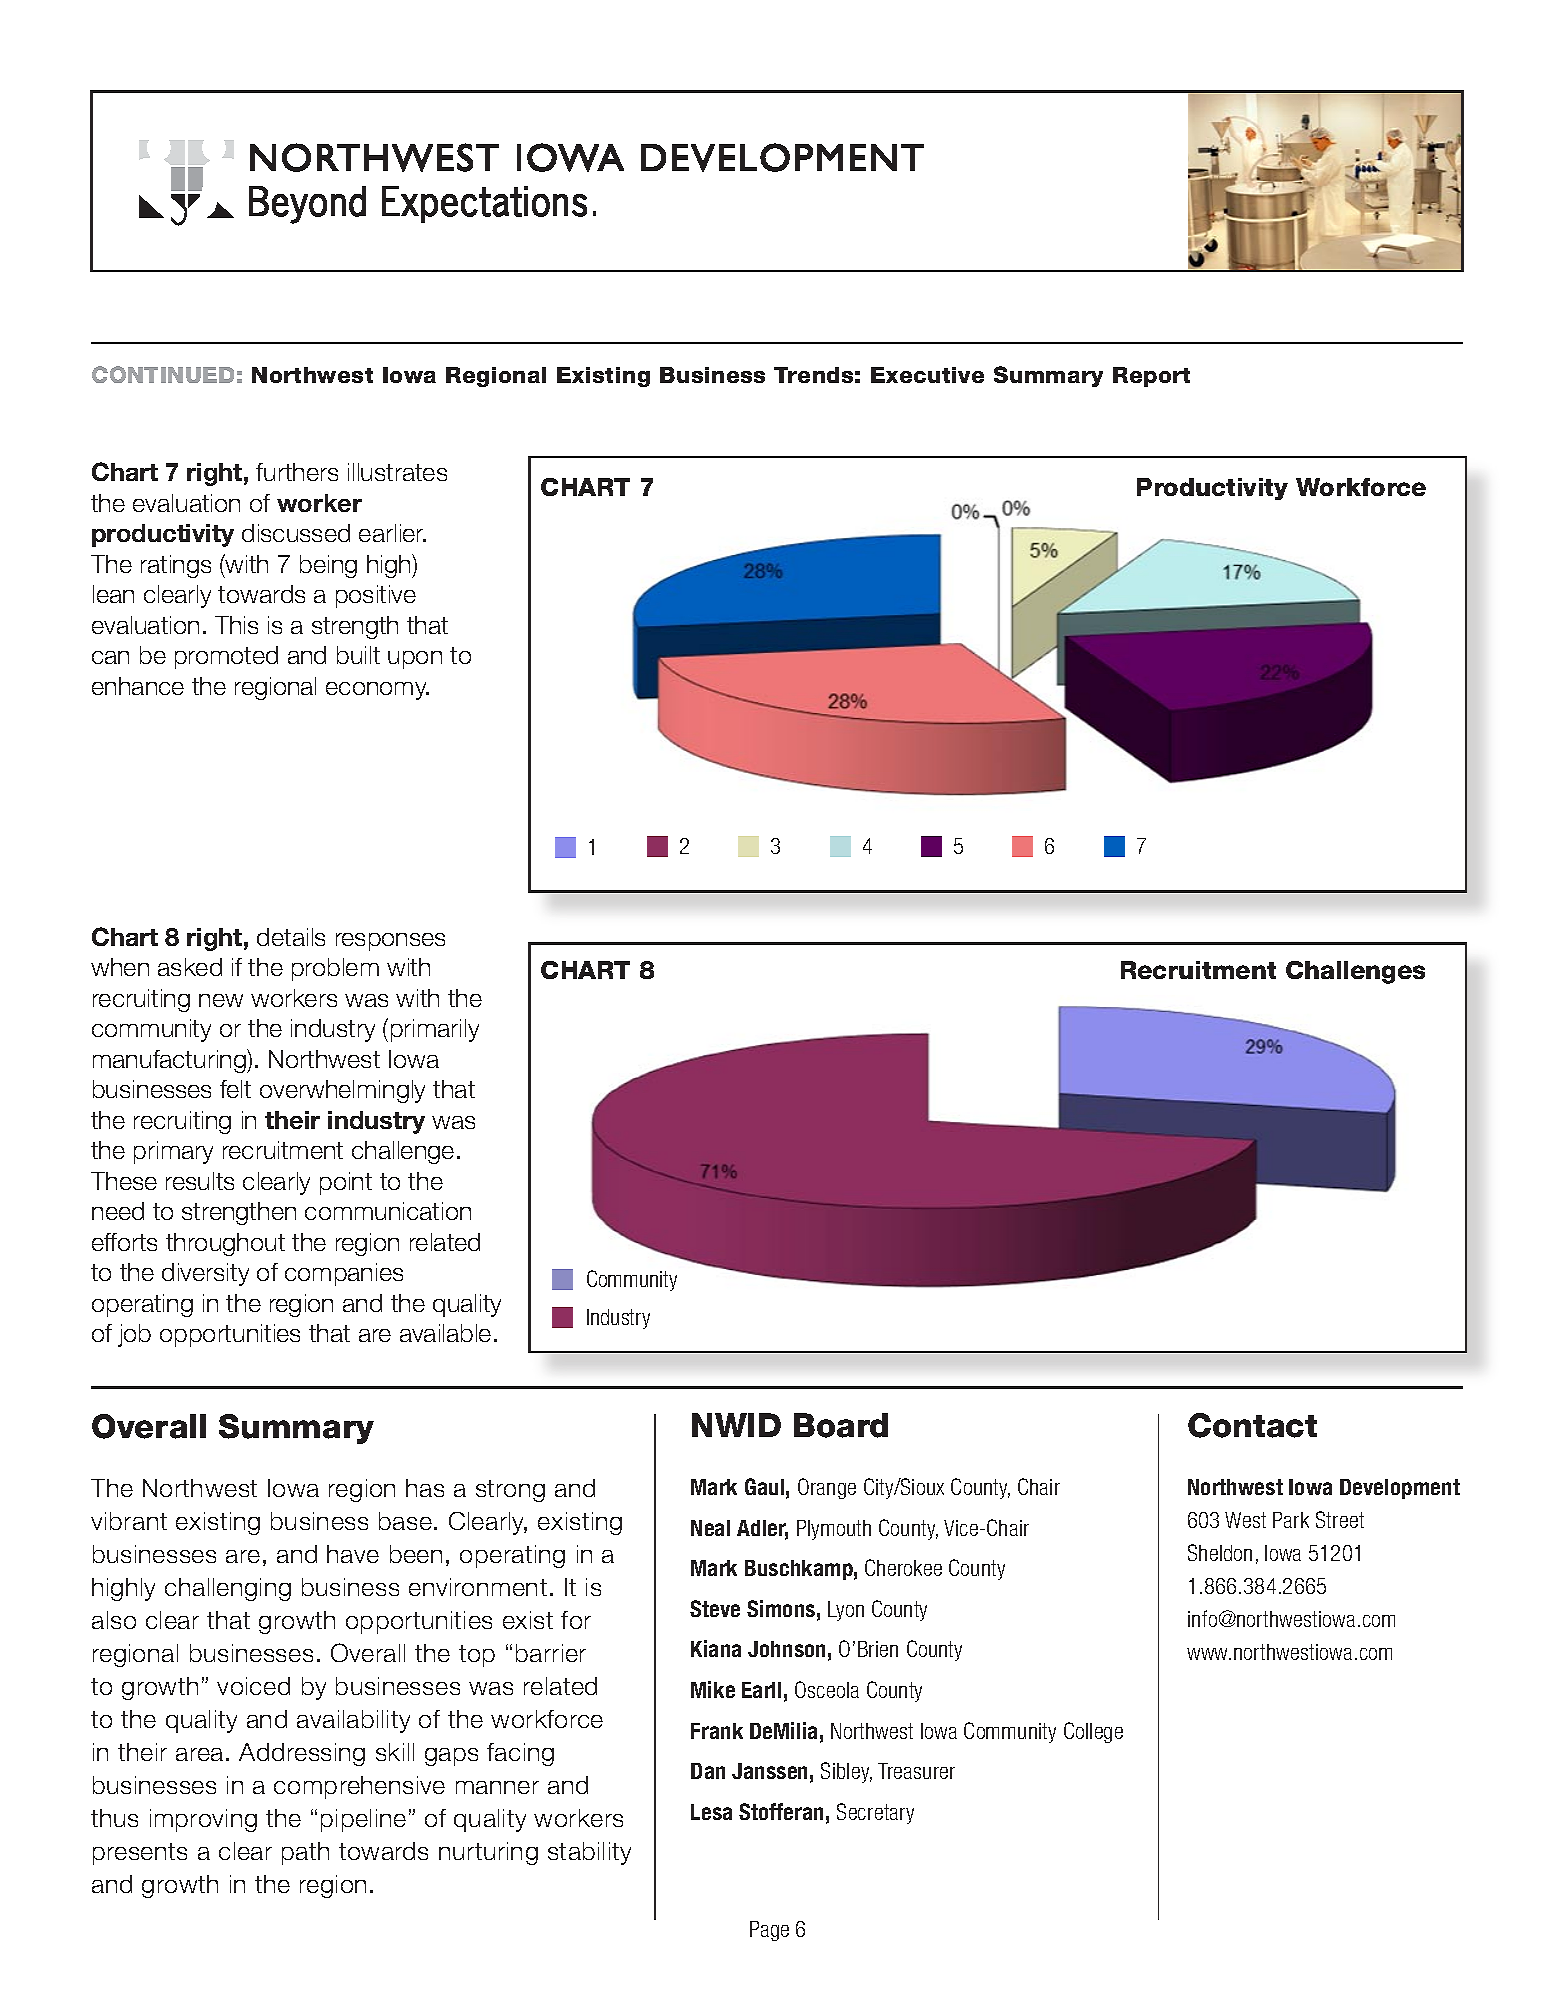 This page has width=1554, height=2011. I want to click on Report, so click(1151, 377).
